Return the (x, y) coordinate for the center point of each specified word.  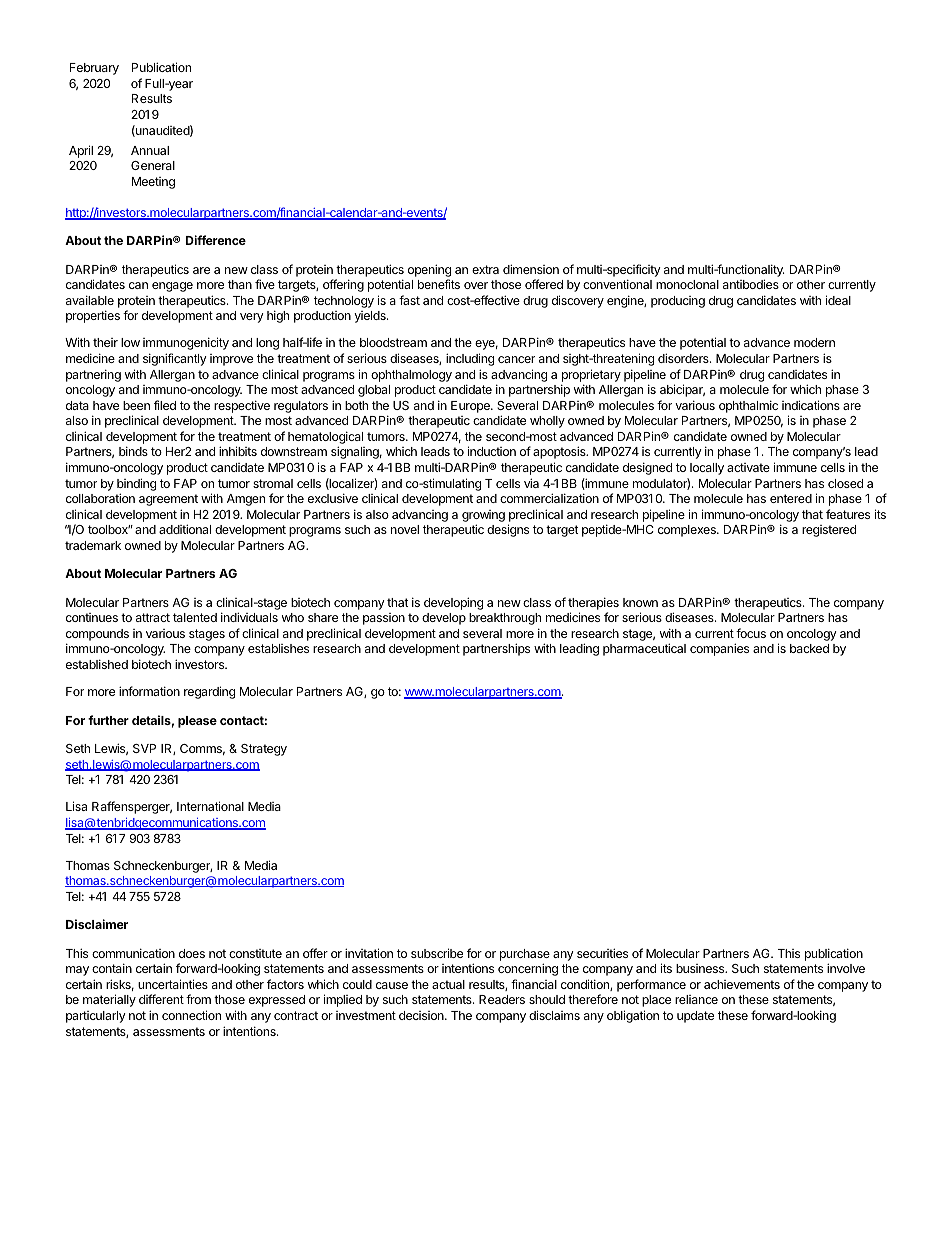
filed (165, 405)
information (149, 691)
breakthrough (505, 619)
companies (719, 649)
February (94, 69)
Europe (471, 407)
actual (448, 984)
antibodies (751, 284)
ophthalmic (748, 406)
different (161, 999)
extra (485, 269)
